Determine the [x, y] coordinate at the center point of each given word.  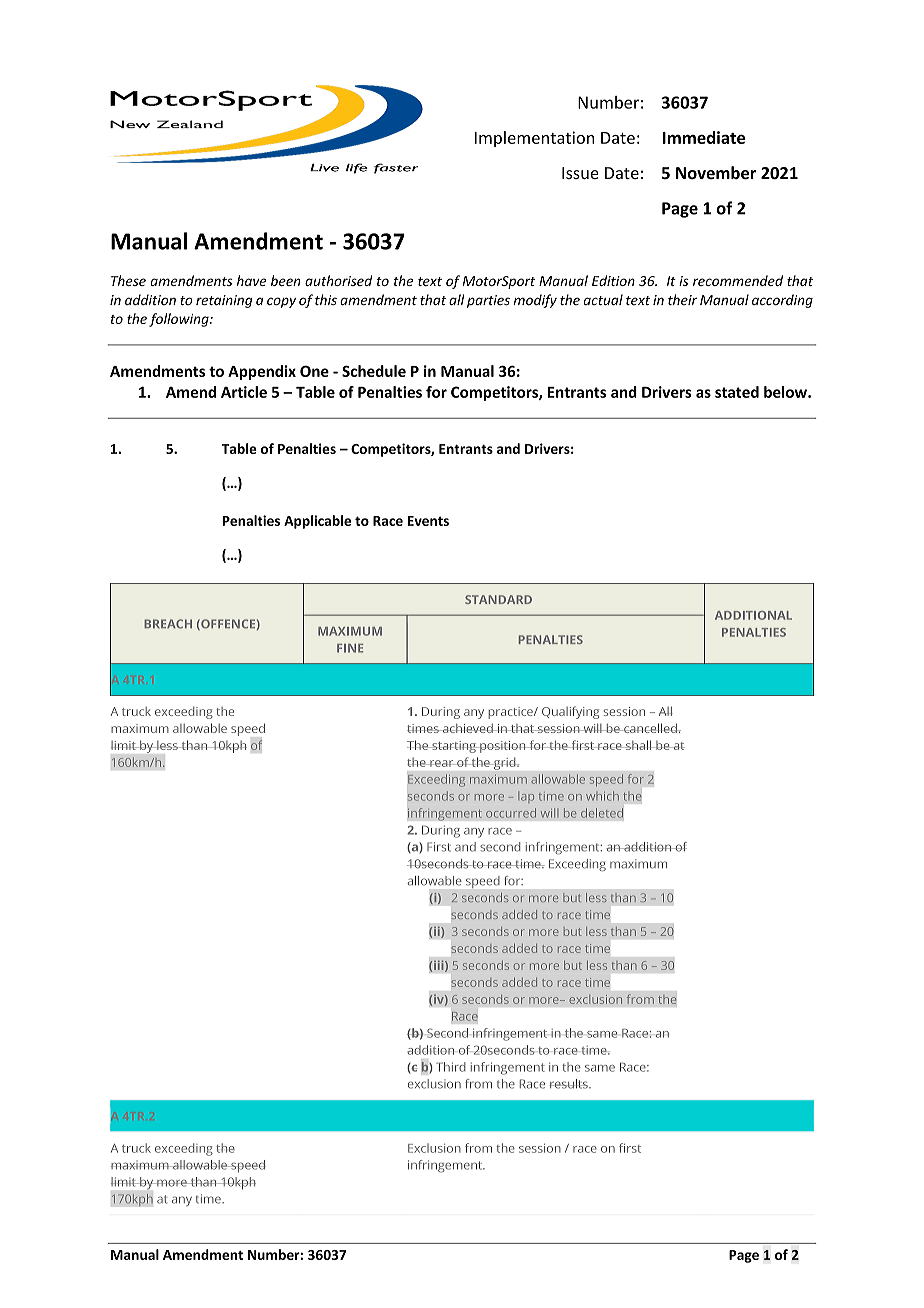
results [569, 1084]
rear [442, 763]
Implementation [534, 139]
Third [451, 1067]
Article [244, 392]
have [252, 280]
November [716, 173]
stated [737, 392]
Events [428, 521]
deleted [602, 813]
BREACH [168, 624]
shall [639, 745]
